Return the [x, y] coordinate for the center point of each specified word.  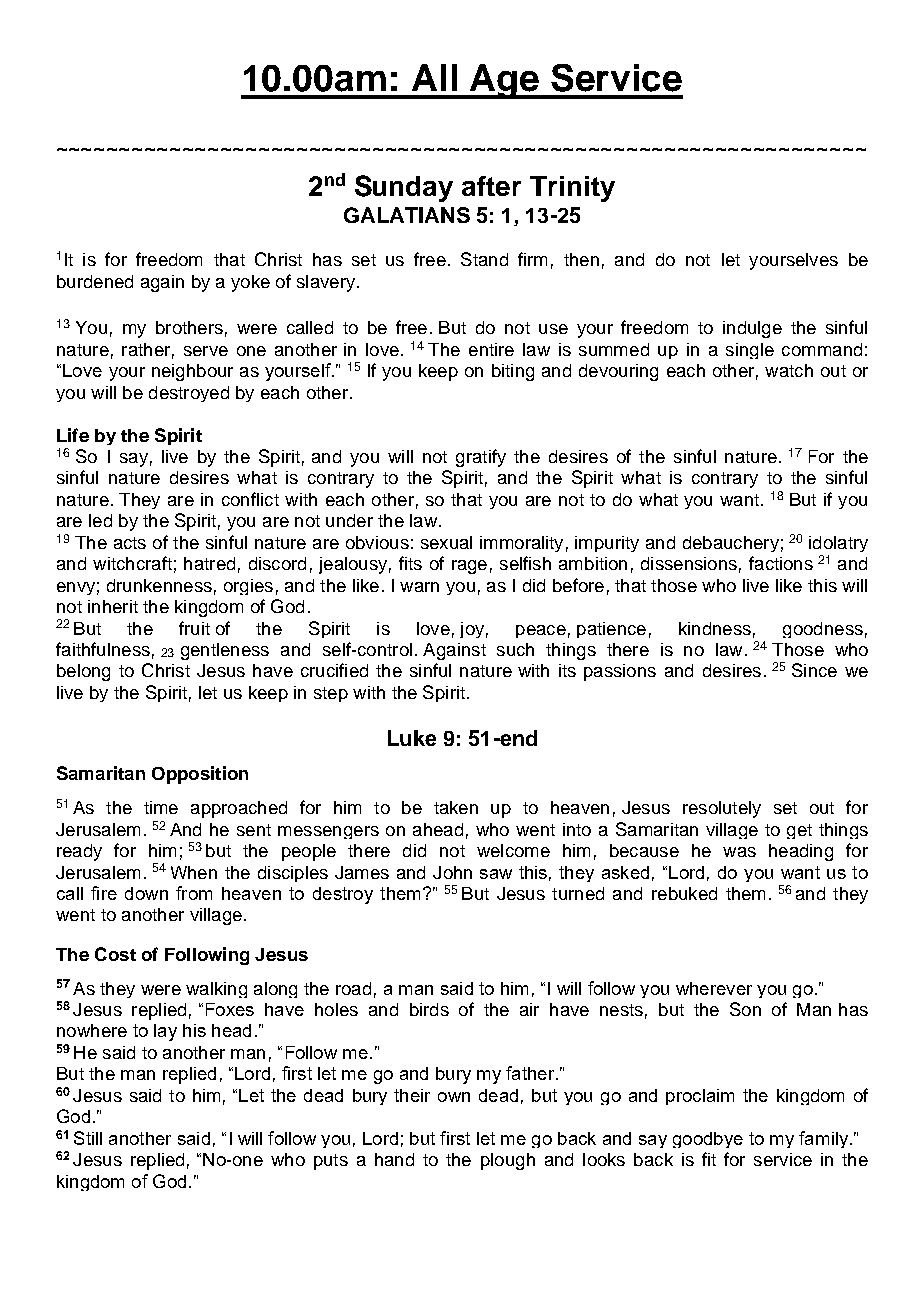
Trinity [572, 189]
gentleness [225, 651]
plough [508, 1161]
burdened [95, 281]
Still [88, 1138]
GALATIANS [407, 215]
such [515, 649]
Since [814, 670]
